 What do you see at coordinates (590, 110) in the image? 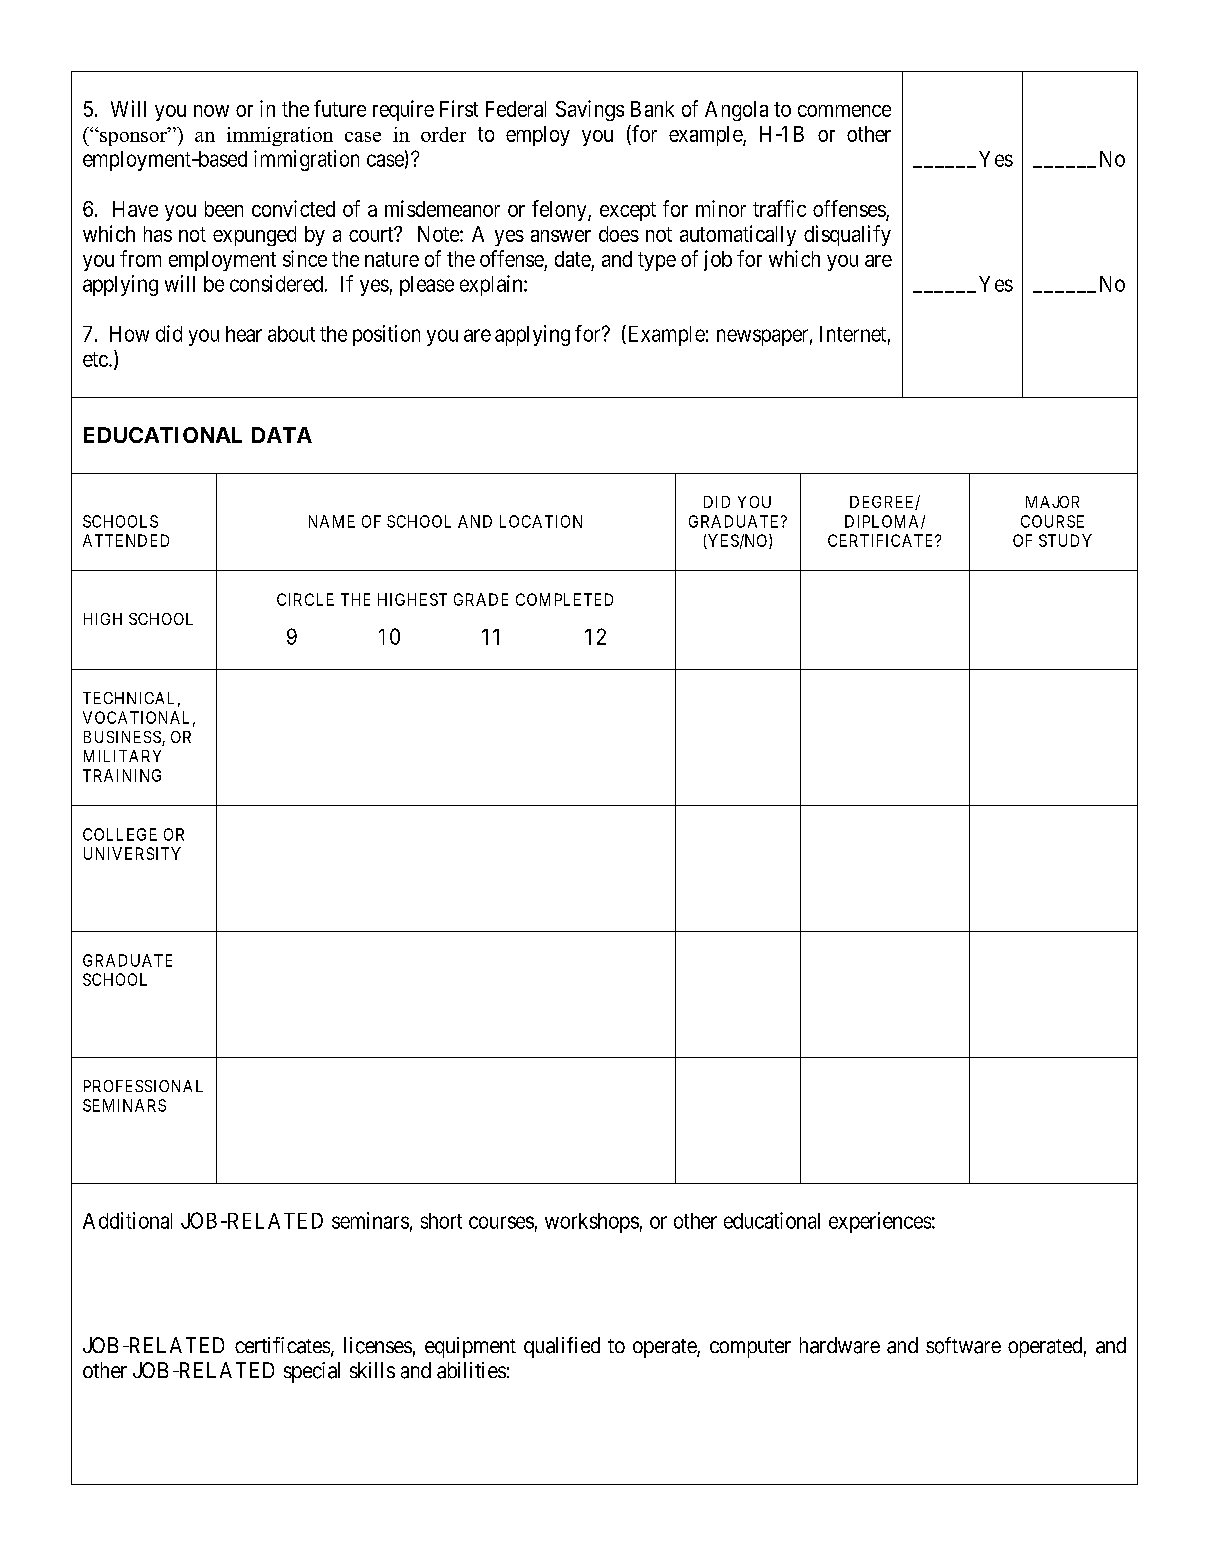
I see `Savings` at bounding box center [590, 110].
